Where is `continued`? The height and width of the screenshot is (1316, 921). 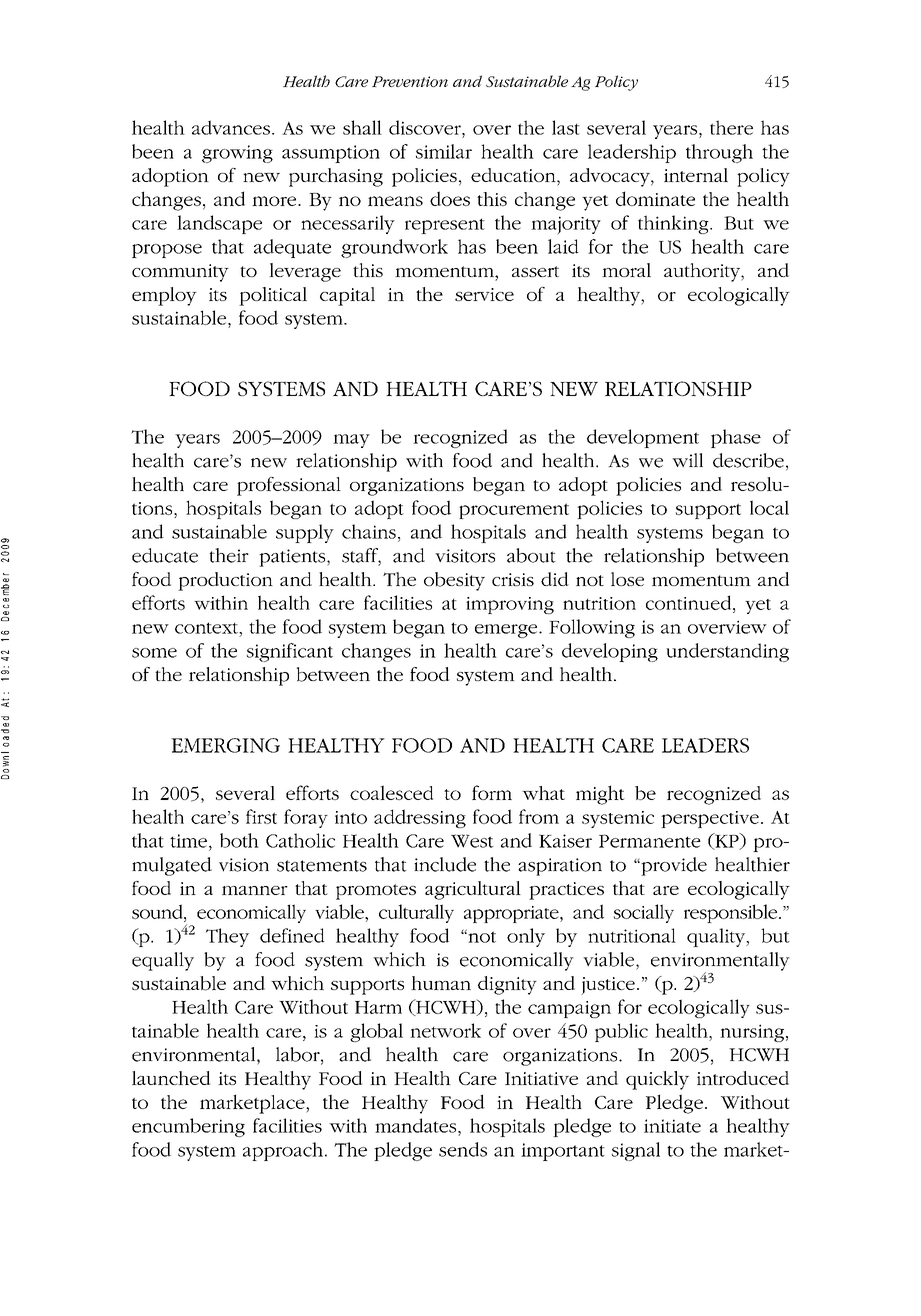 continued is located at coordinates (690, 602).
